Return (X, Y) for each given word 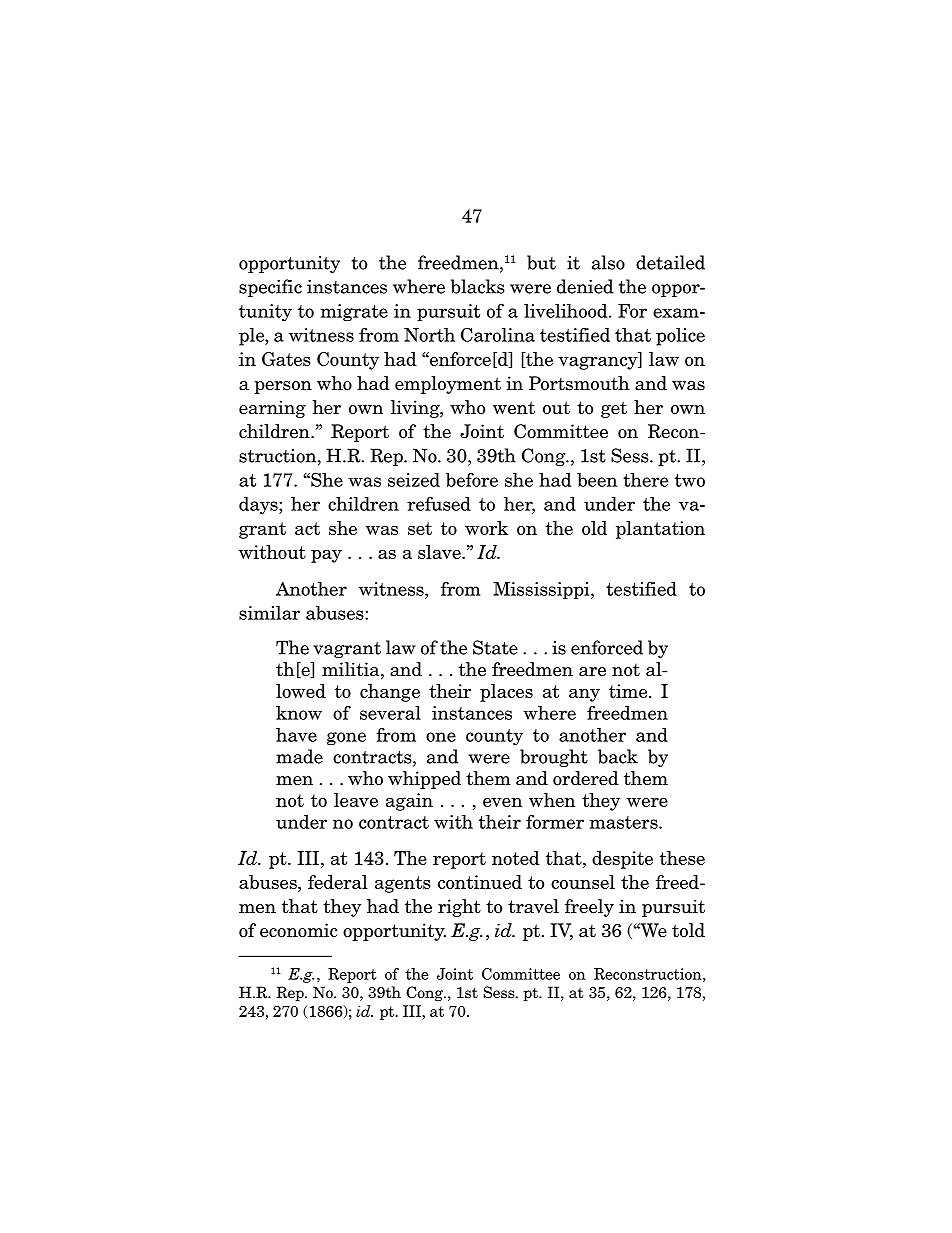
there (645, 479)
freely (589, 908)
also (608, 262)
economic (299, 930)
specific (270, 288)
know (299, 713)
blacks (478, 286)
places (506, 693)
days (259, 505)
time (629, 691)
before (472, 479)
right (459, 908)
